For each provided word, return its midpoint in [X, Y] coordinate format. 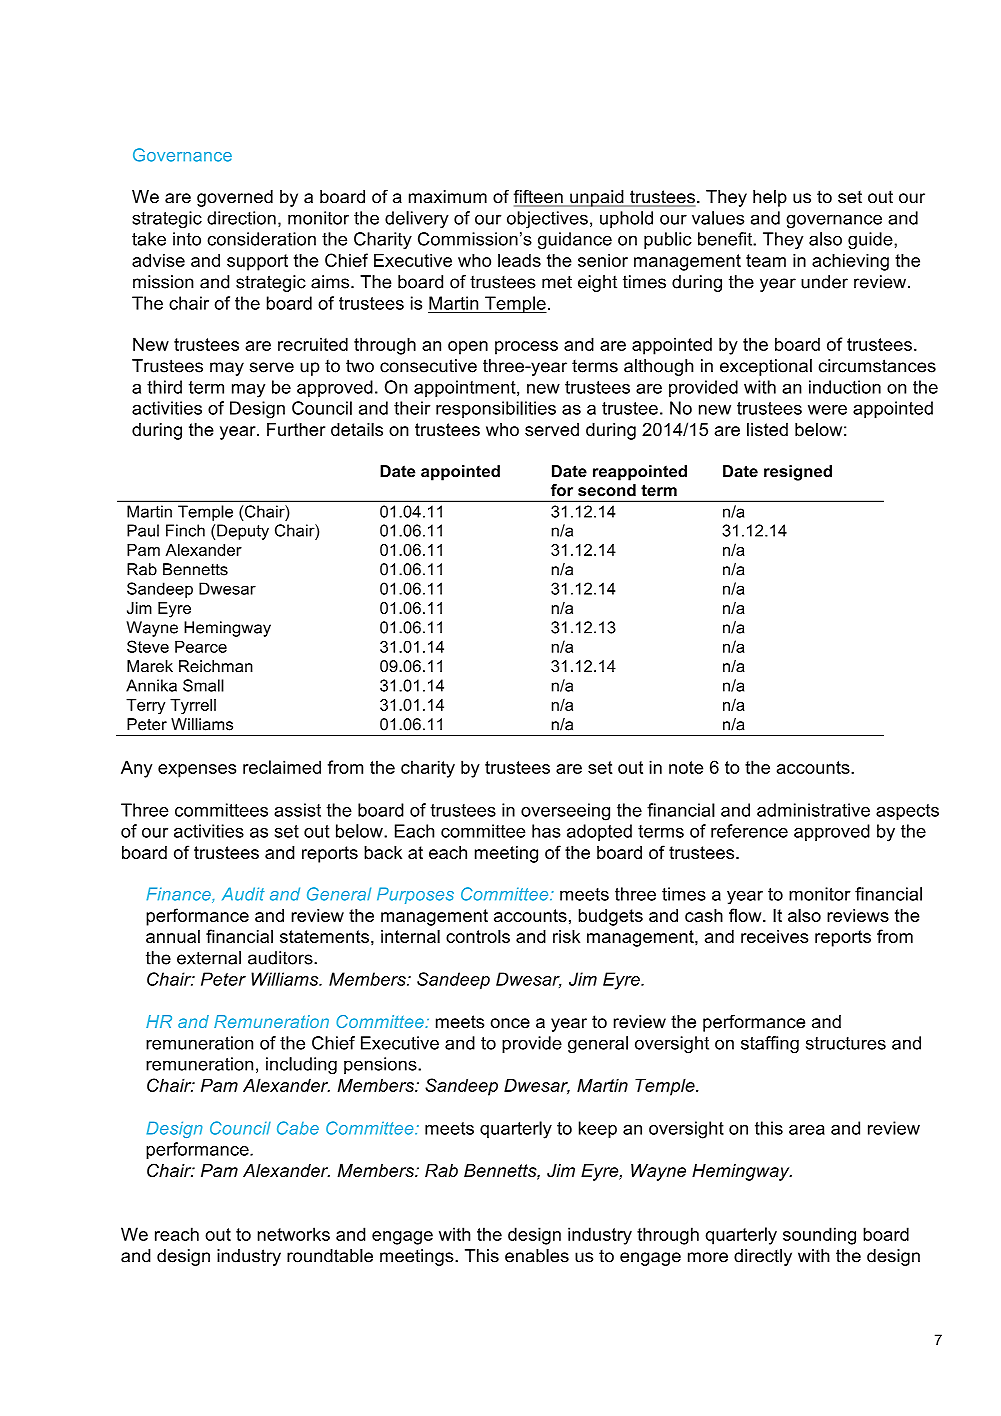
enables [537, 1256]
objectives [547, 220]
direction [241, 218]
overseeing [565, 812]
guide [871, 241]
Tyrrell [193, 706]
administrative [813, 810]
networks [293, 1234]
